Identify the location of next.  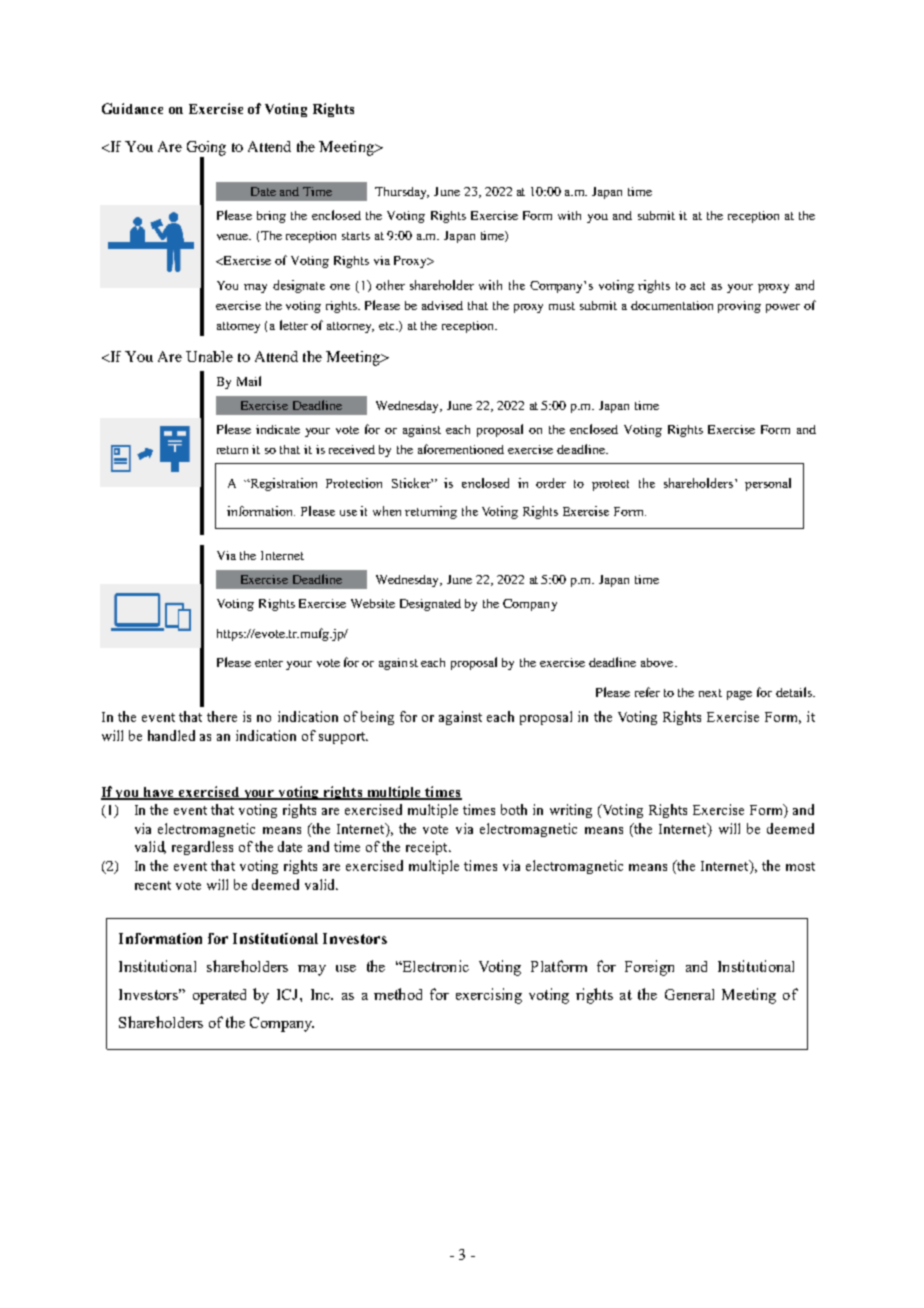
(710, 693).
